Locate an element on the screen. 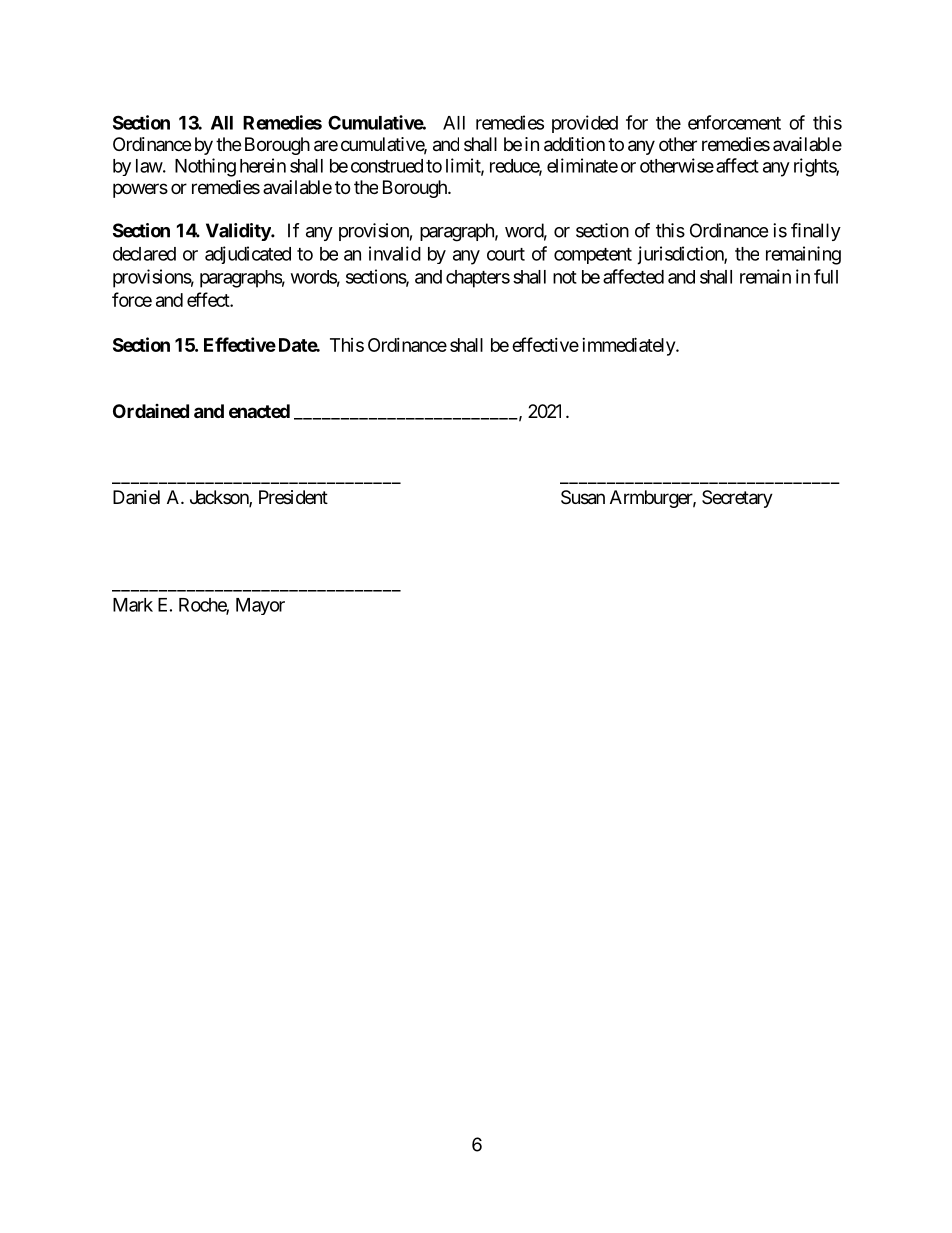 The height and width of the screenshot is (1233, 952). Nothing is located at coordinates (205, 167).
